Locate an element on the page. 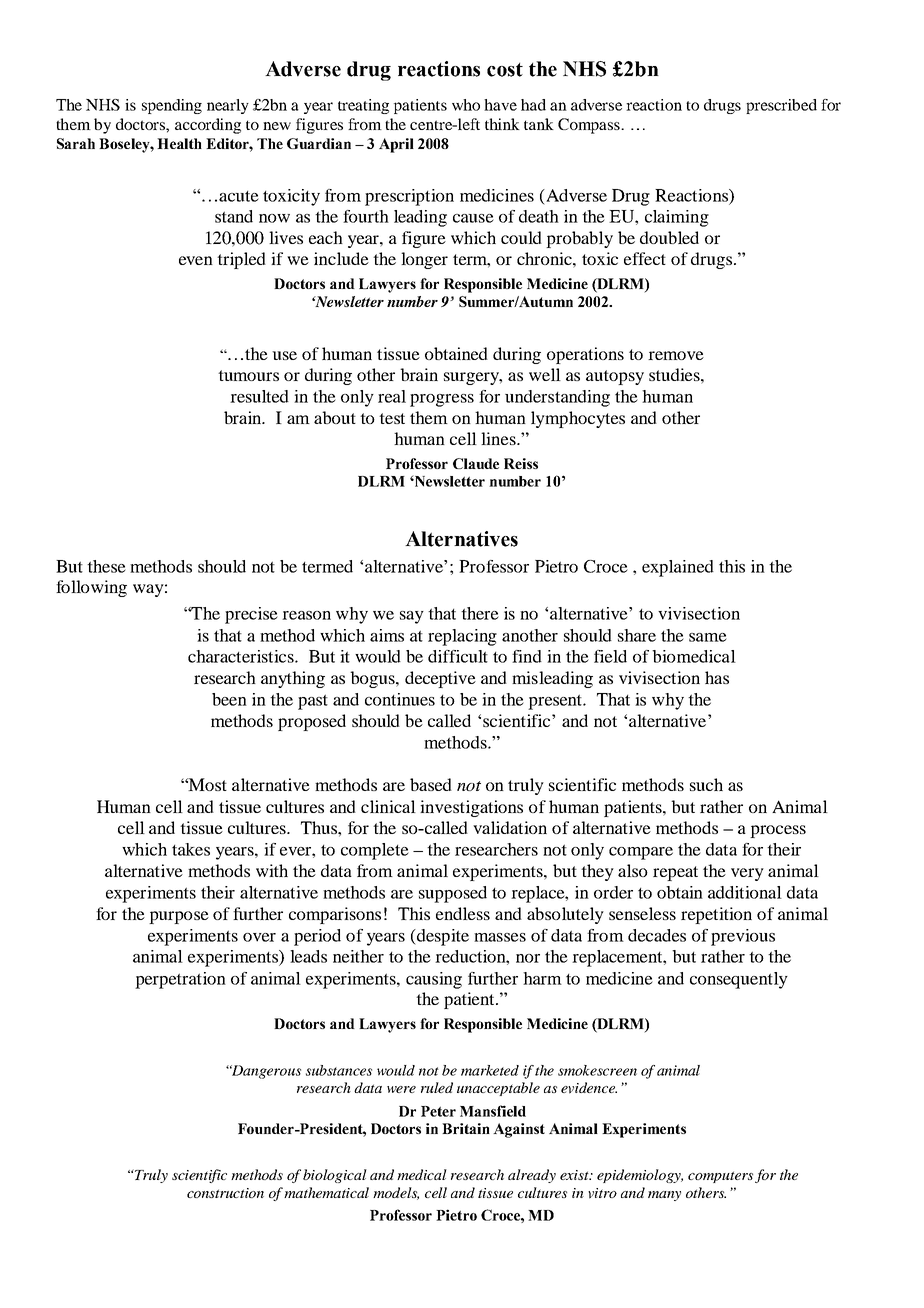 Image resolution: width=924 pixels, height=1308 pixels. resulted is located at coordinates (259, 396).
